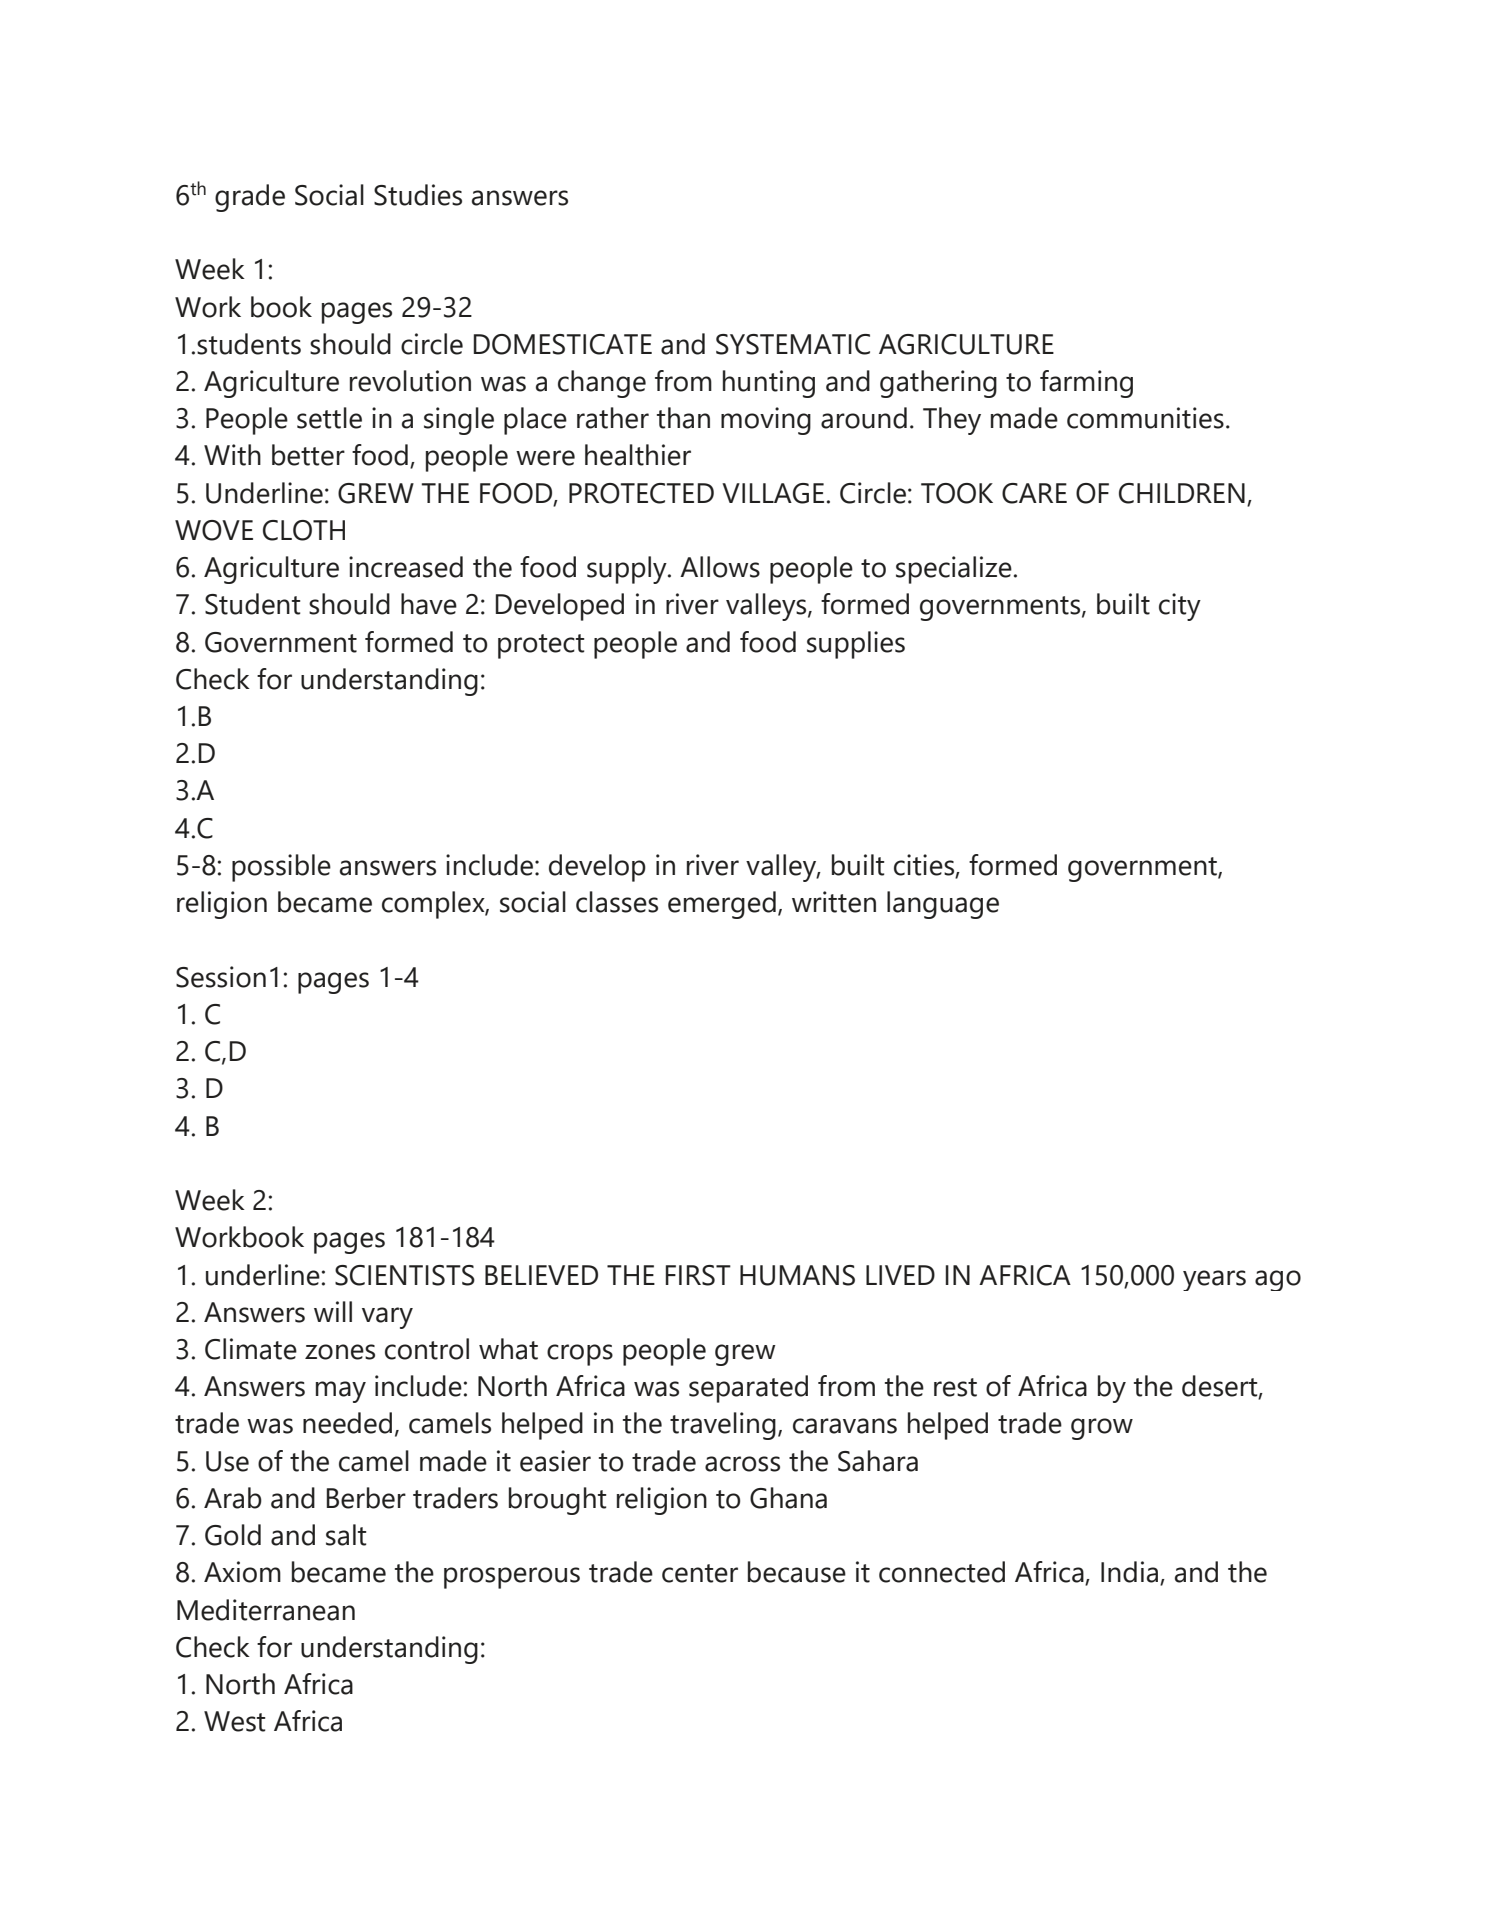 The height and width of the screenshot is (1927, 1489). Describe the element at coordinates (266, 1610) in the screenshot. I see `Mediterranean` at that location.
